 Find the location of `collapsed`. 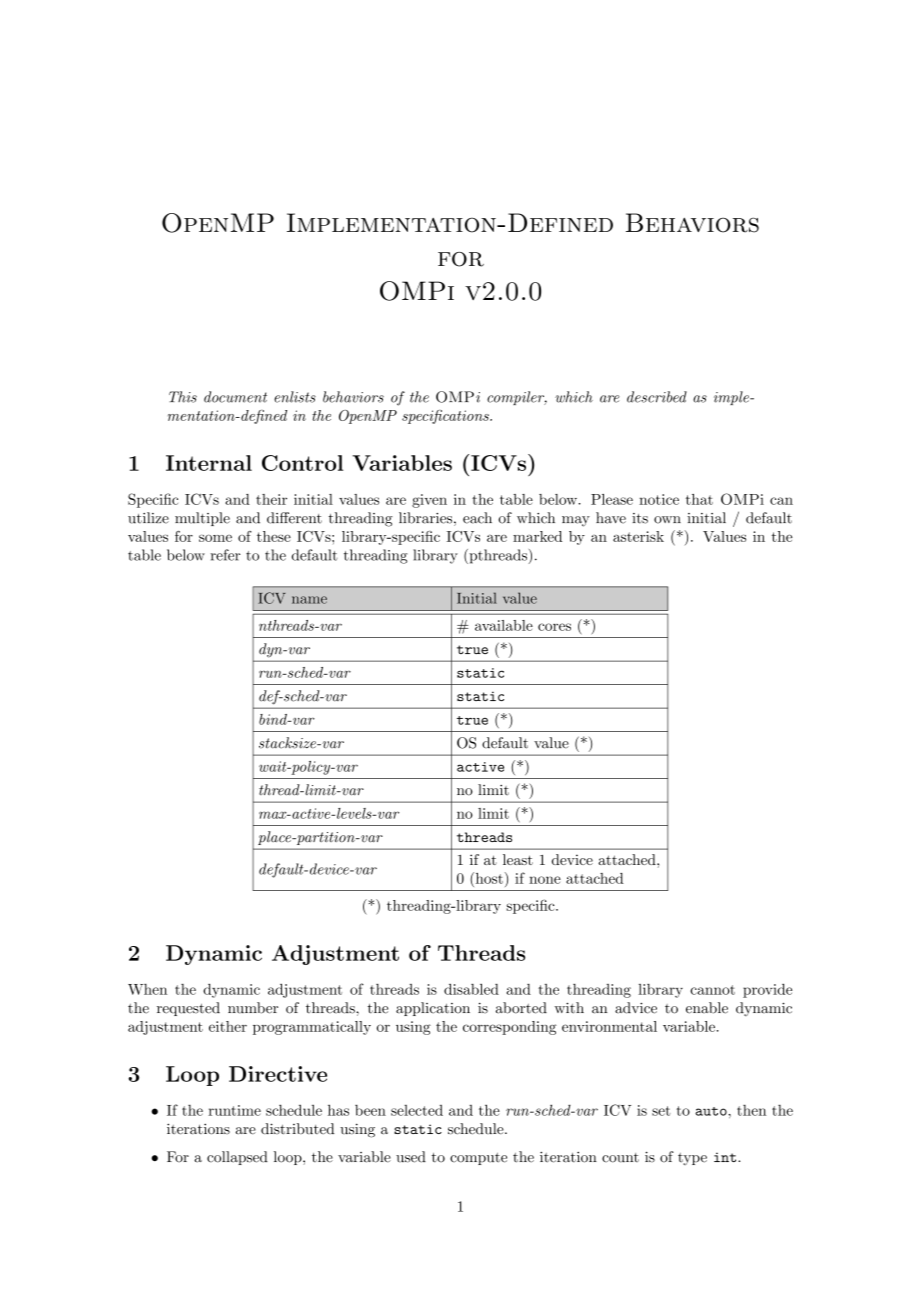

collapsed is located at coordinates (237, 1158).
